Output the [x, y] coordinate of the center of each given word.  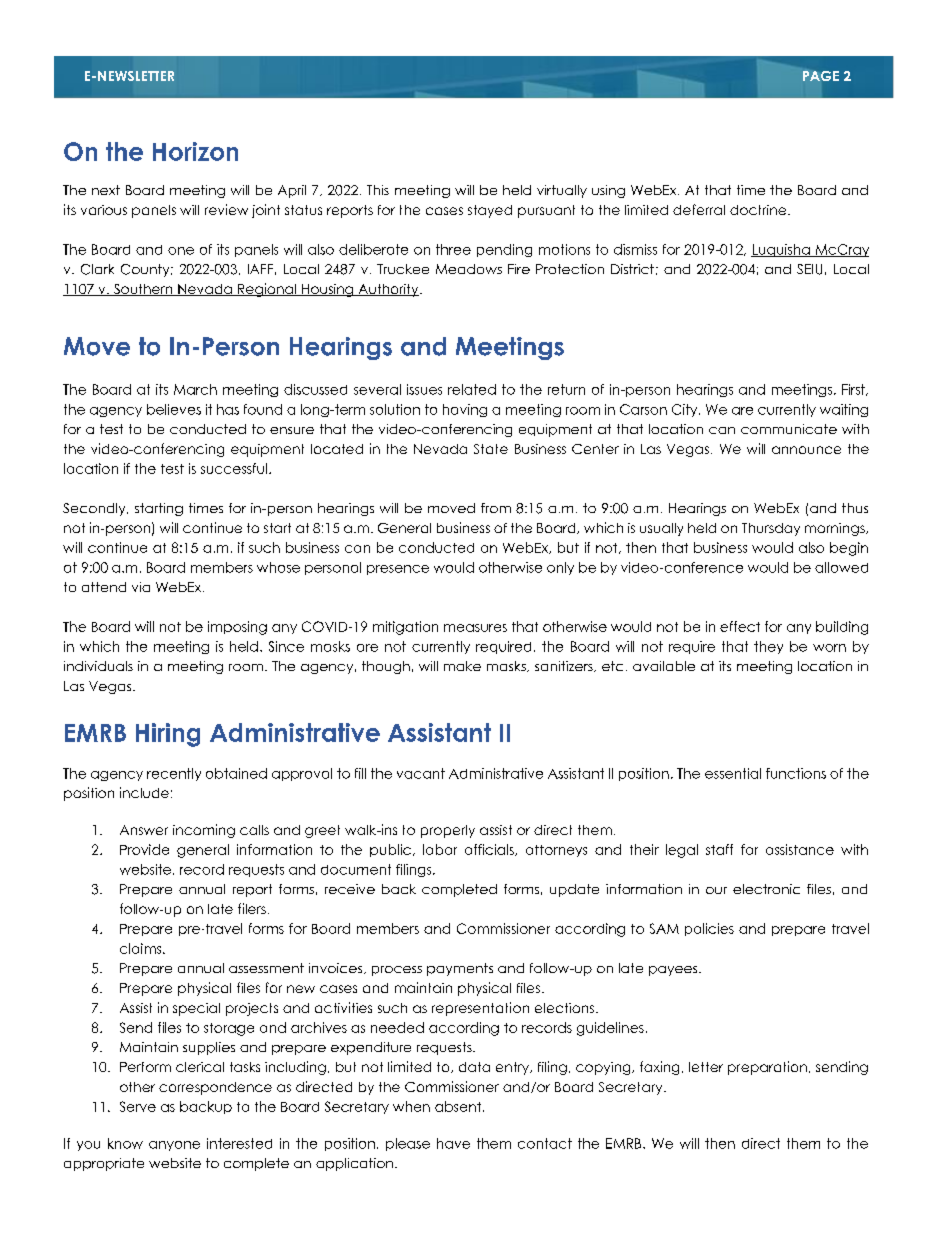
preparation [767, 1068]
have [453, 1143]
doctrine [759, 210]
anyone [174, 1146]
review [226, 209]
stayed [490, 211]
